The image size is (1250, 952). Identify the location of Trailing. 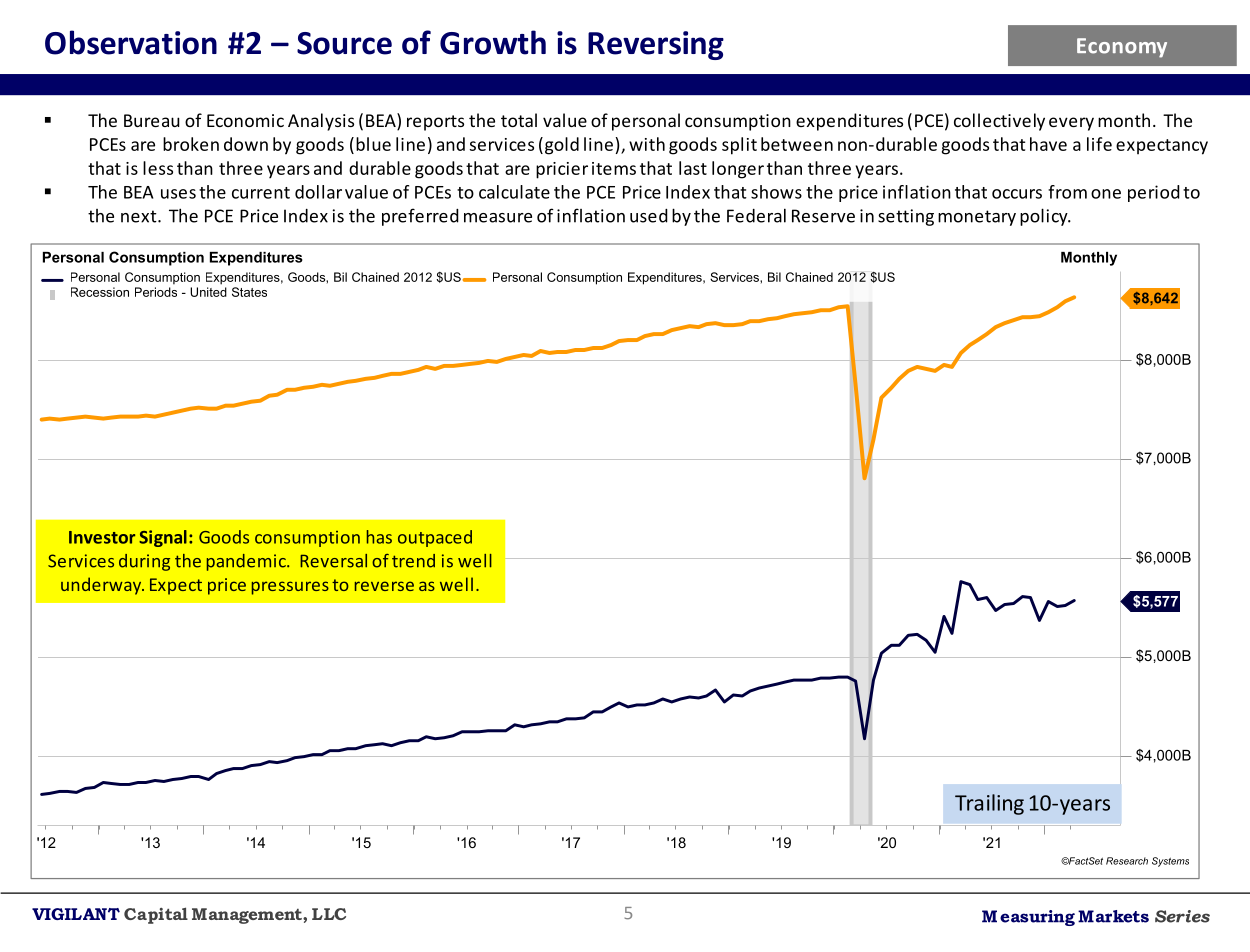
(989, 804).
